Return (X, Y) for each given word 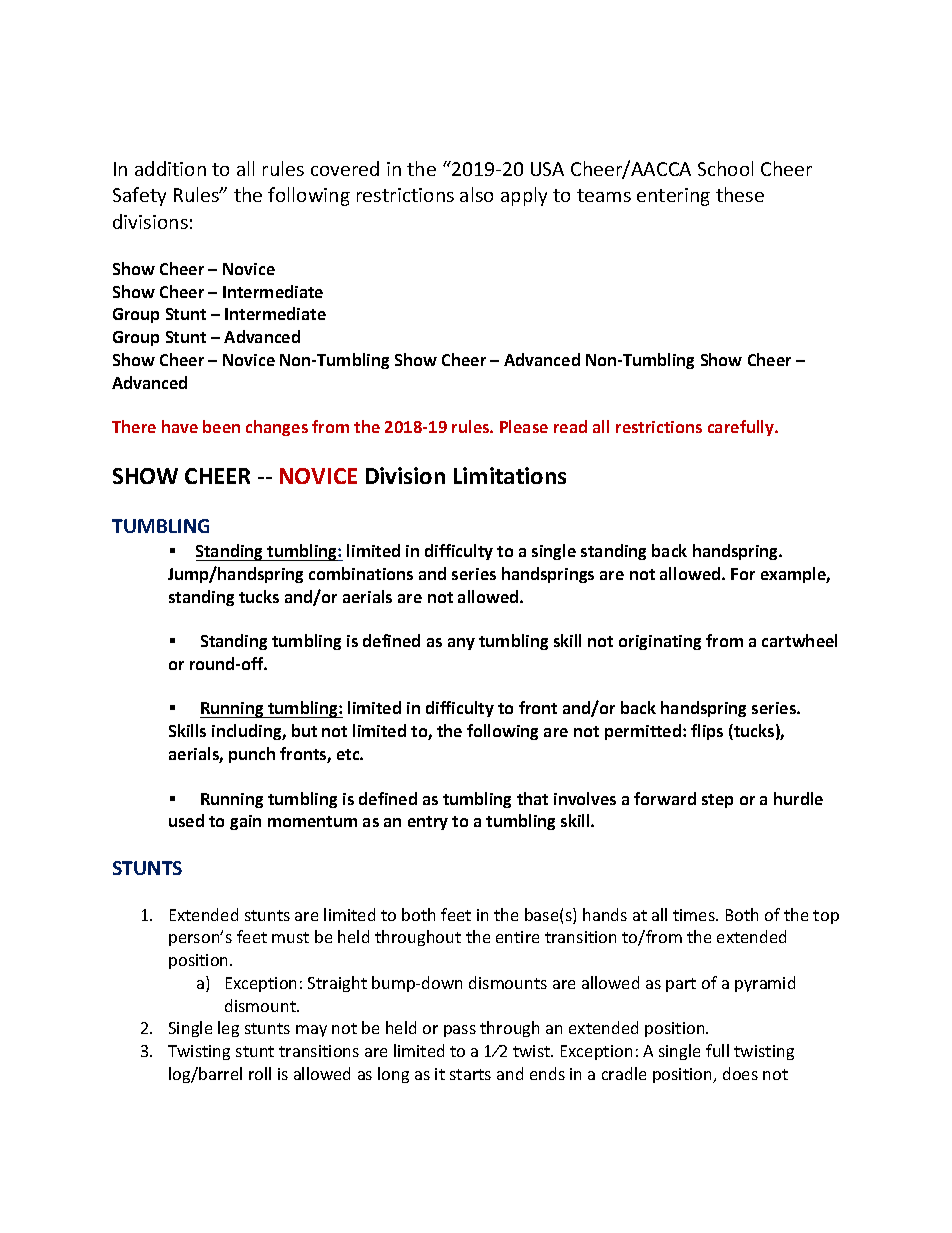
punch (252, 755)
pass (460, 1031)
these (740, 194)
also (476, 194)
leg (228, 1029)
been (221, 426)
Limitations (510, 475)
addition (170, 168)
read (570, 426)
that (532, 798)
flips (707, 732)
